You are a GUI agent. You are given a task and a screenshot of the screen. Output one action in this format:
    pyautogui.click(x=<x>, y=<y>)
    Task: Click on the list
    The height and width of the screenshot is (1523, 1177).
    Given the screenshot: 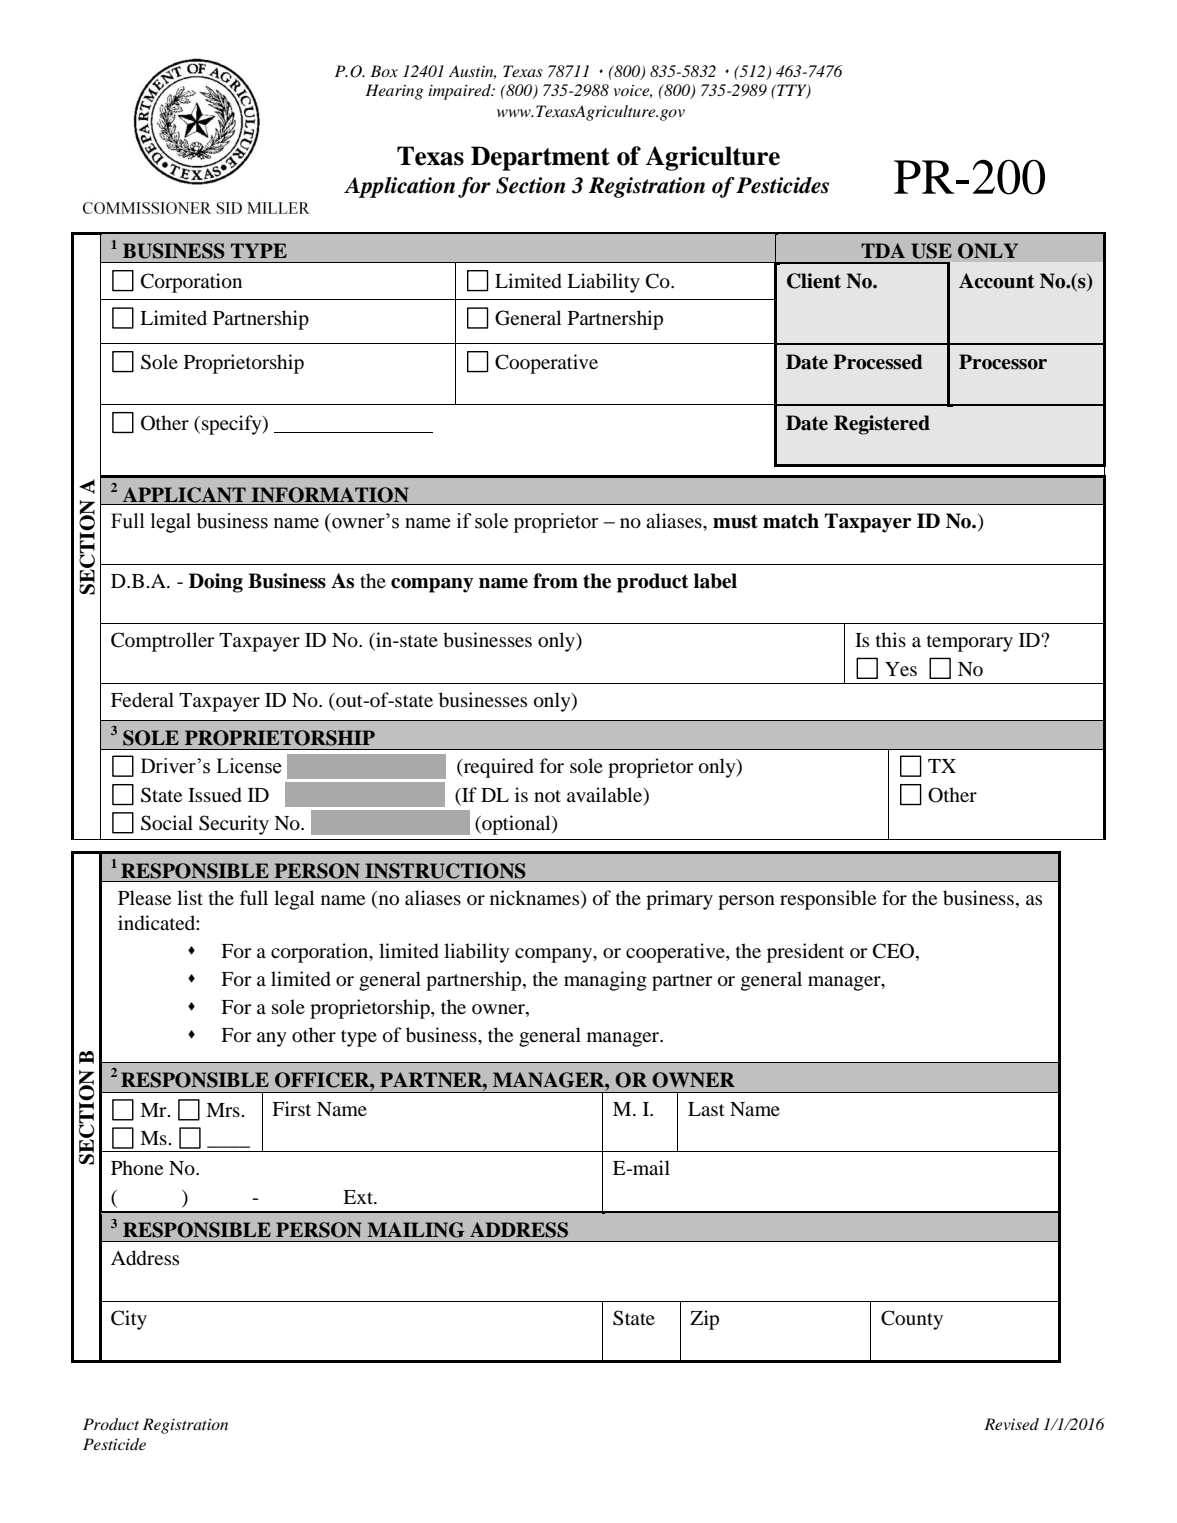 What is the action you would take?
    pyautogui.click(x=190, y=897)
